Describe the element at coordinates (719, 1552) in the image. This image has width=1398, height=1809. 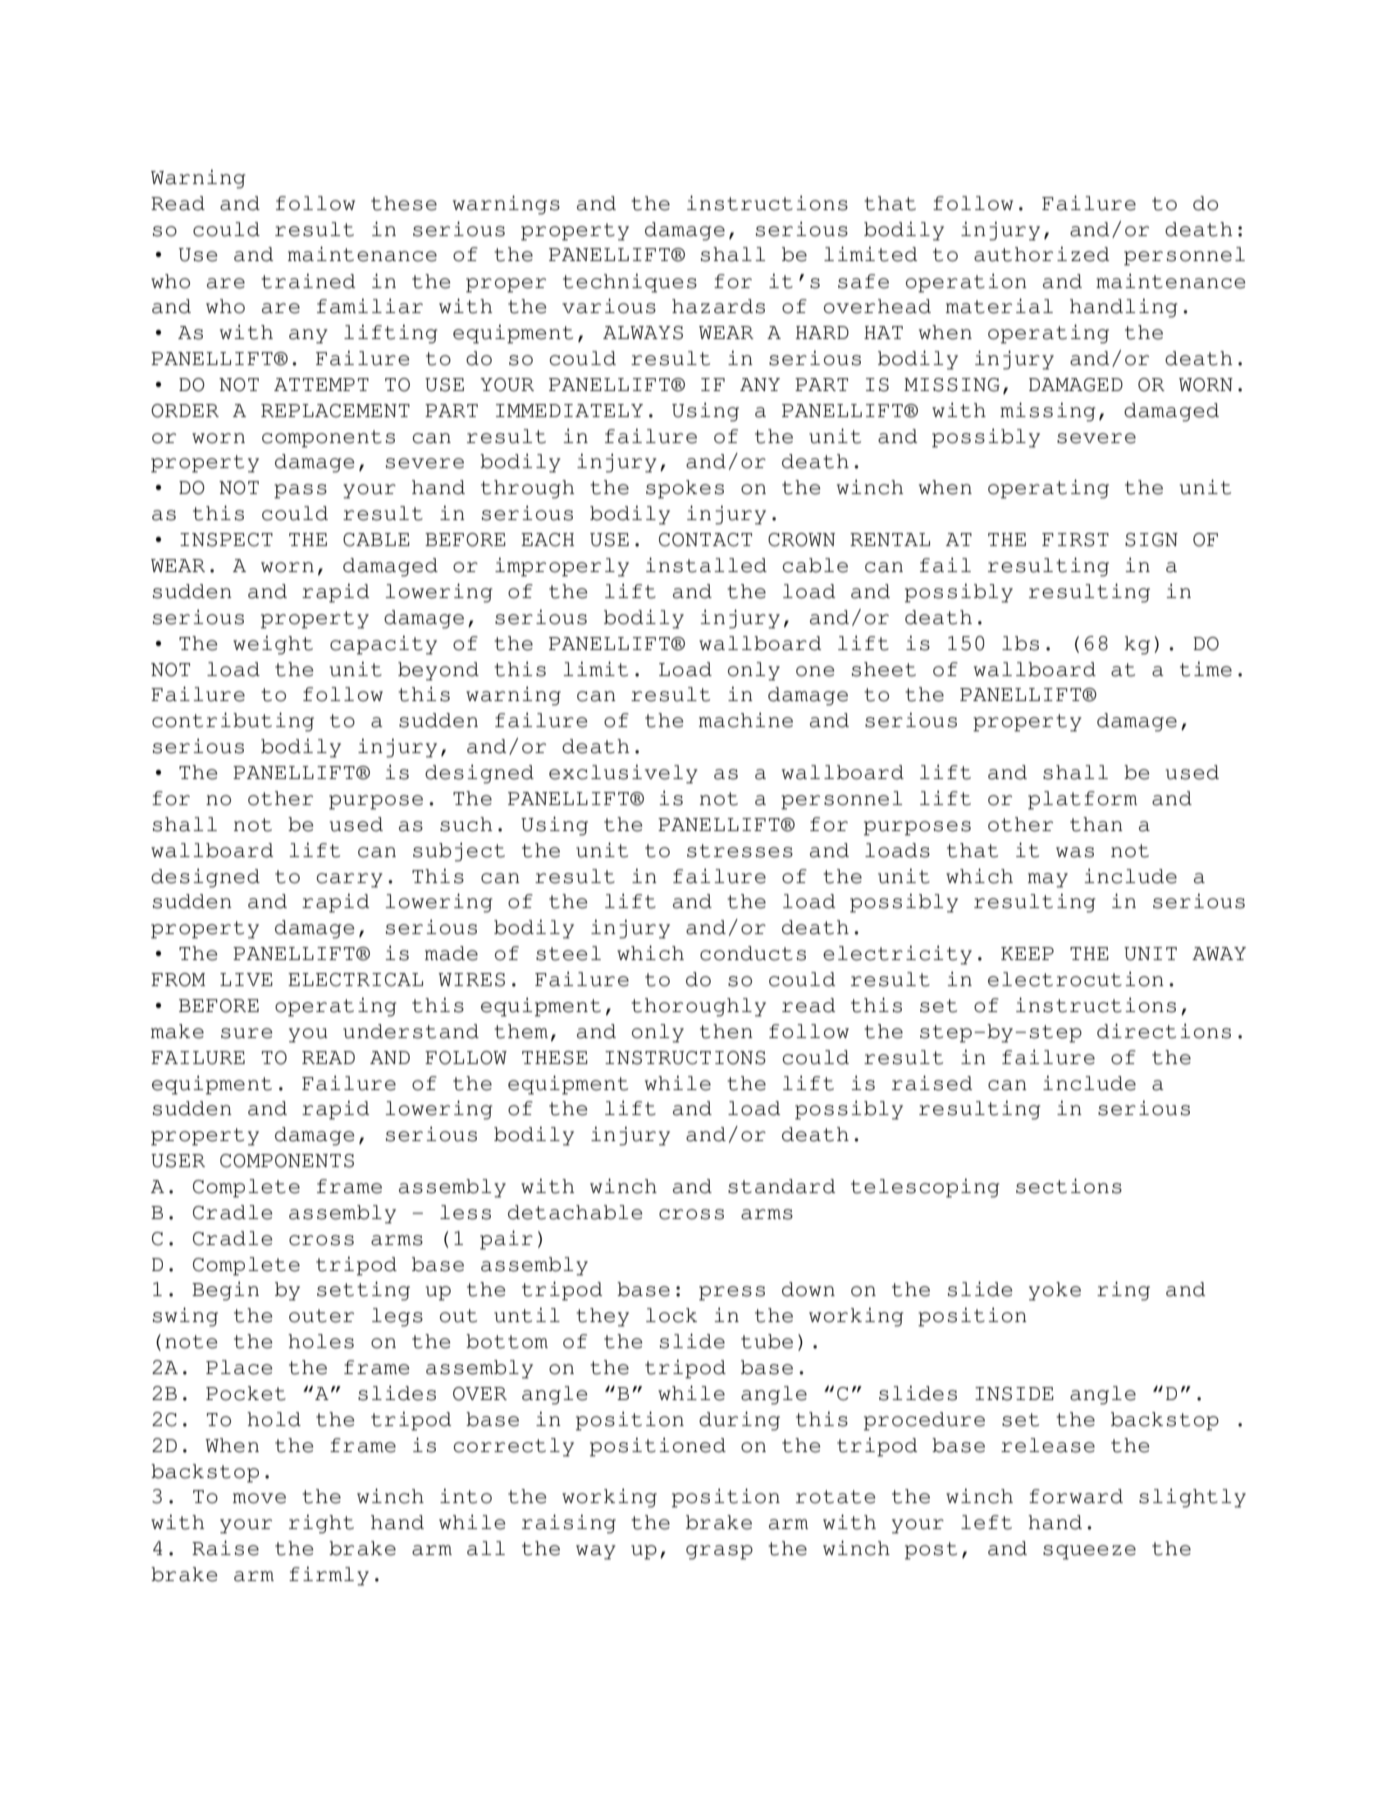
I see `grasp` at that location.
